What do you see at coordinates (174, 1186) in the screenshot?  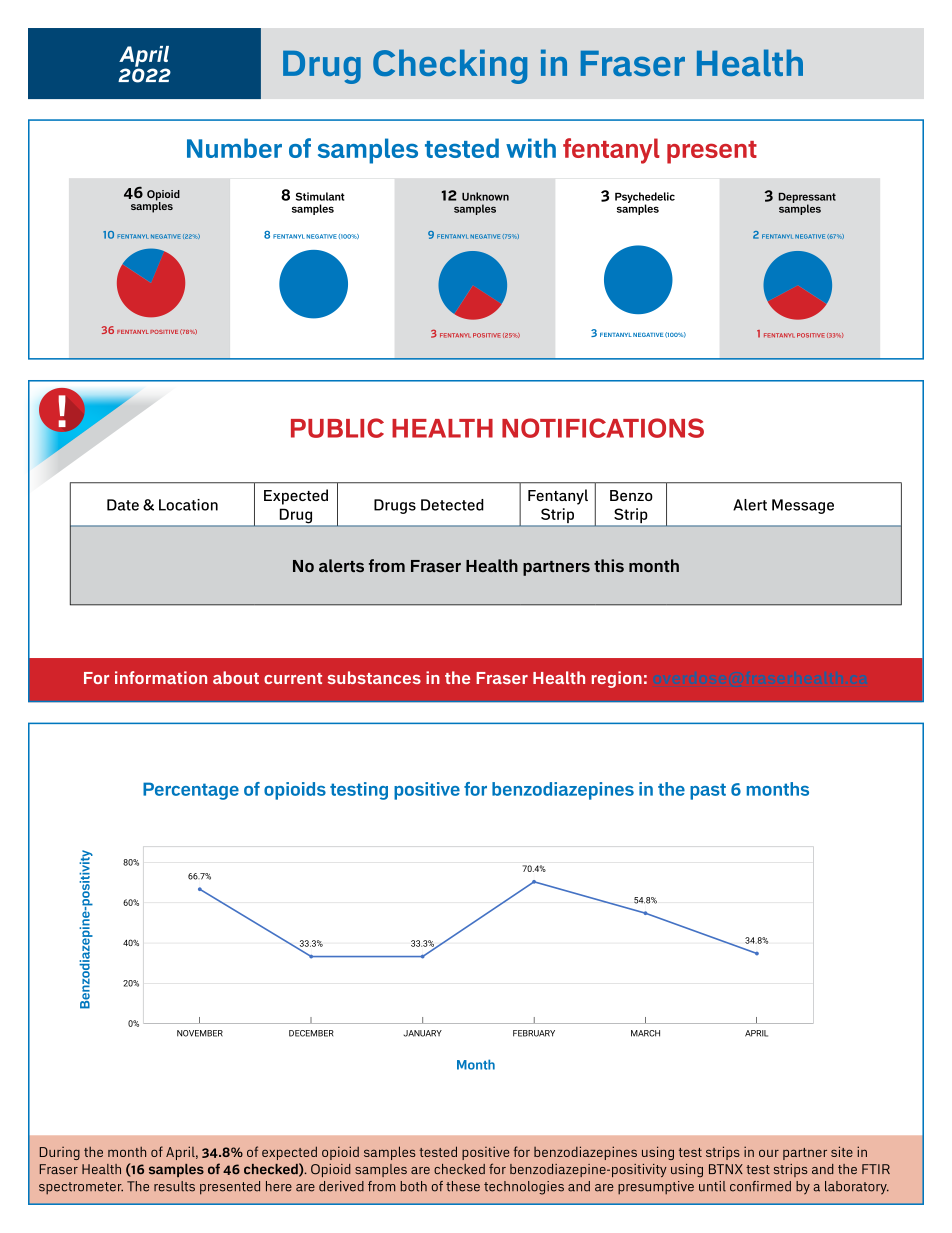 I see `results` at bounding box center [174, 1186].
